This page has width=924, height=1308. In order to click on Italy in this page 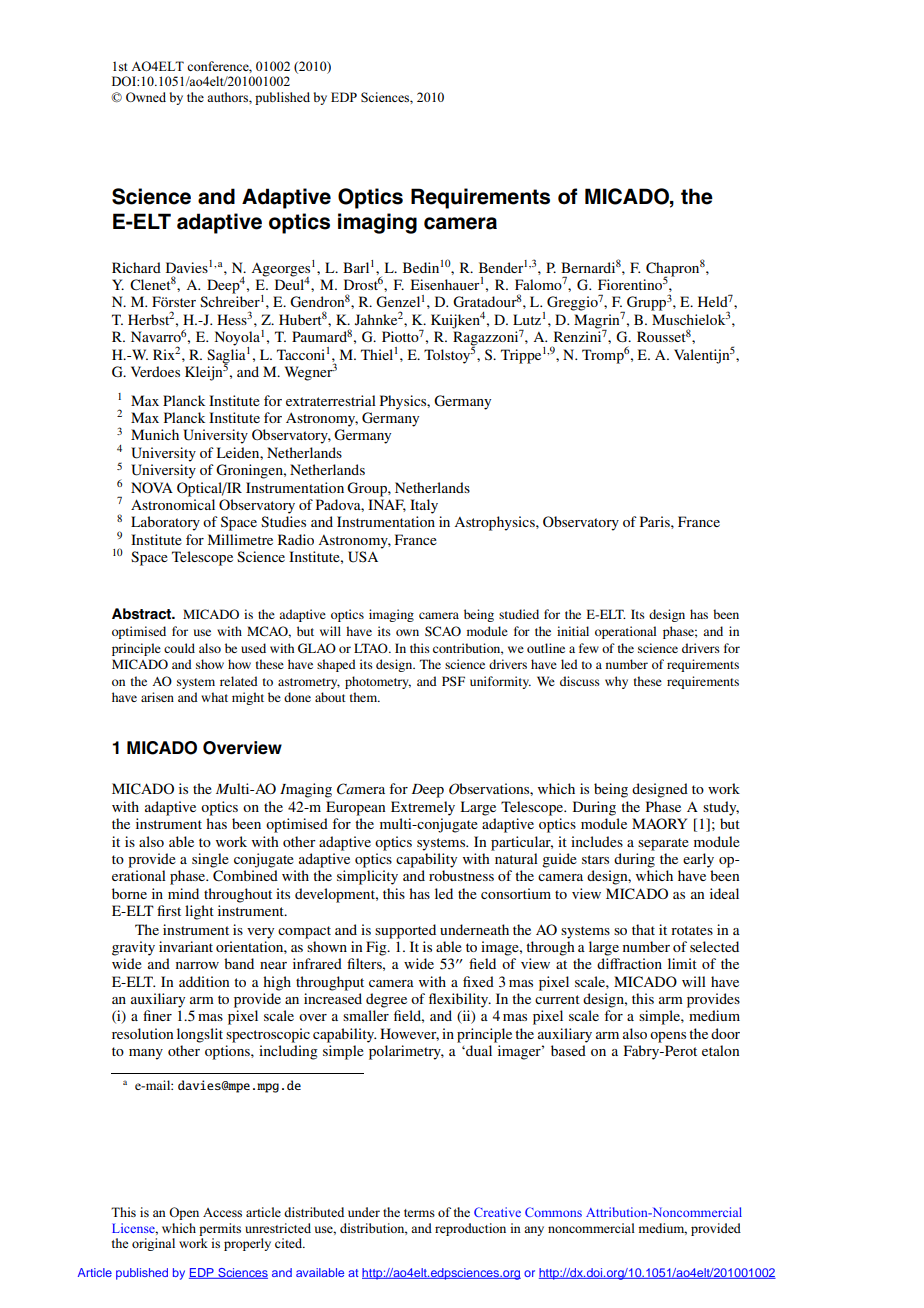, I will do `click(424, 506)`.
